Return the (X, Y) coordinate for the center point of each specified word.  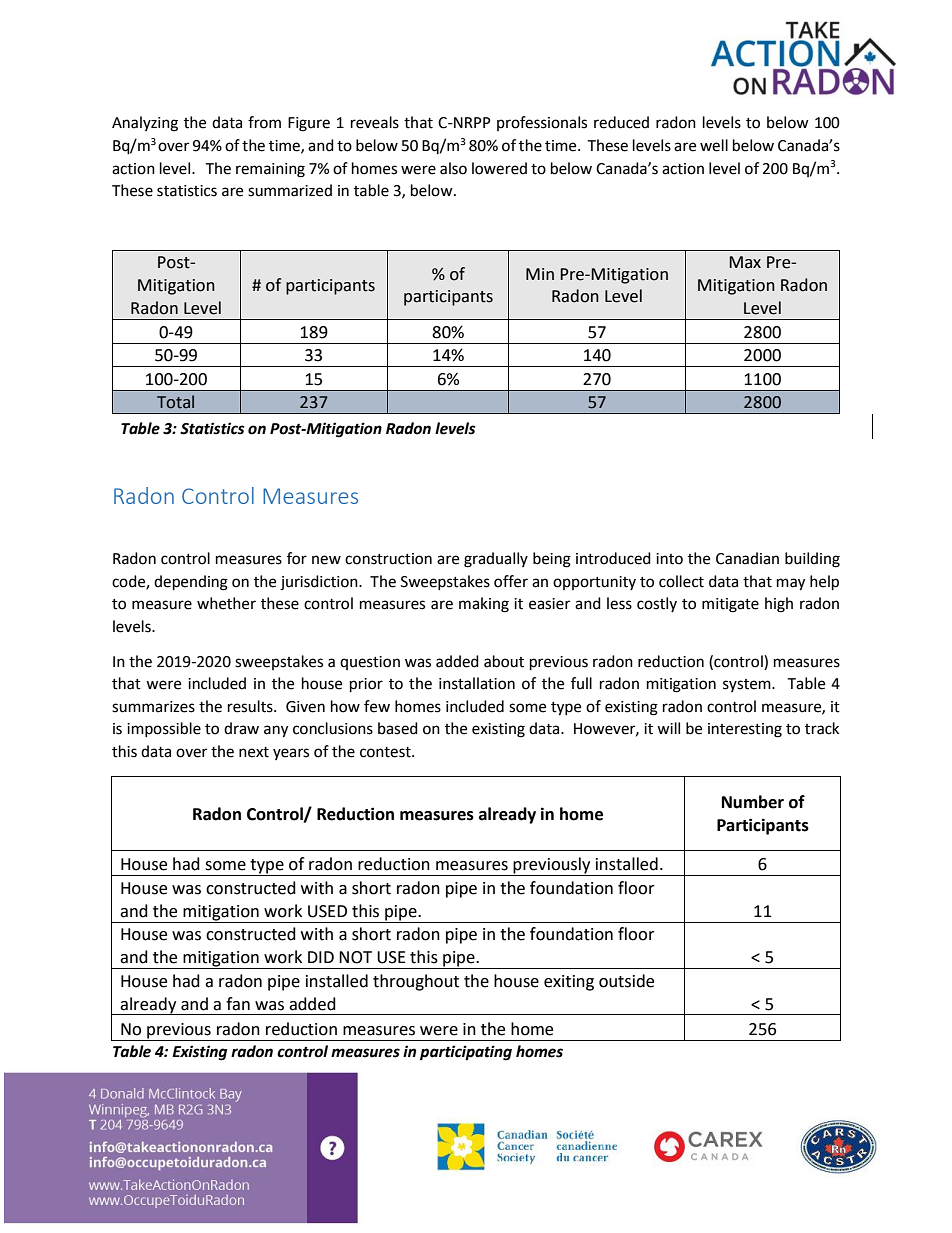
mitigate (730, 605)
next (254, 752)
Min (540, 274)
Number (753, 802)
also (453, 168)
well (714, 145)
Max (745, 262)
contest (386, 752)
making (484, 605)
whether (226, 603)
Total (175, 402)
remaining (270, 170)
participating (466, 1053)
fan (238, 1004)
